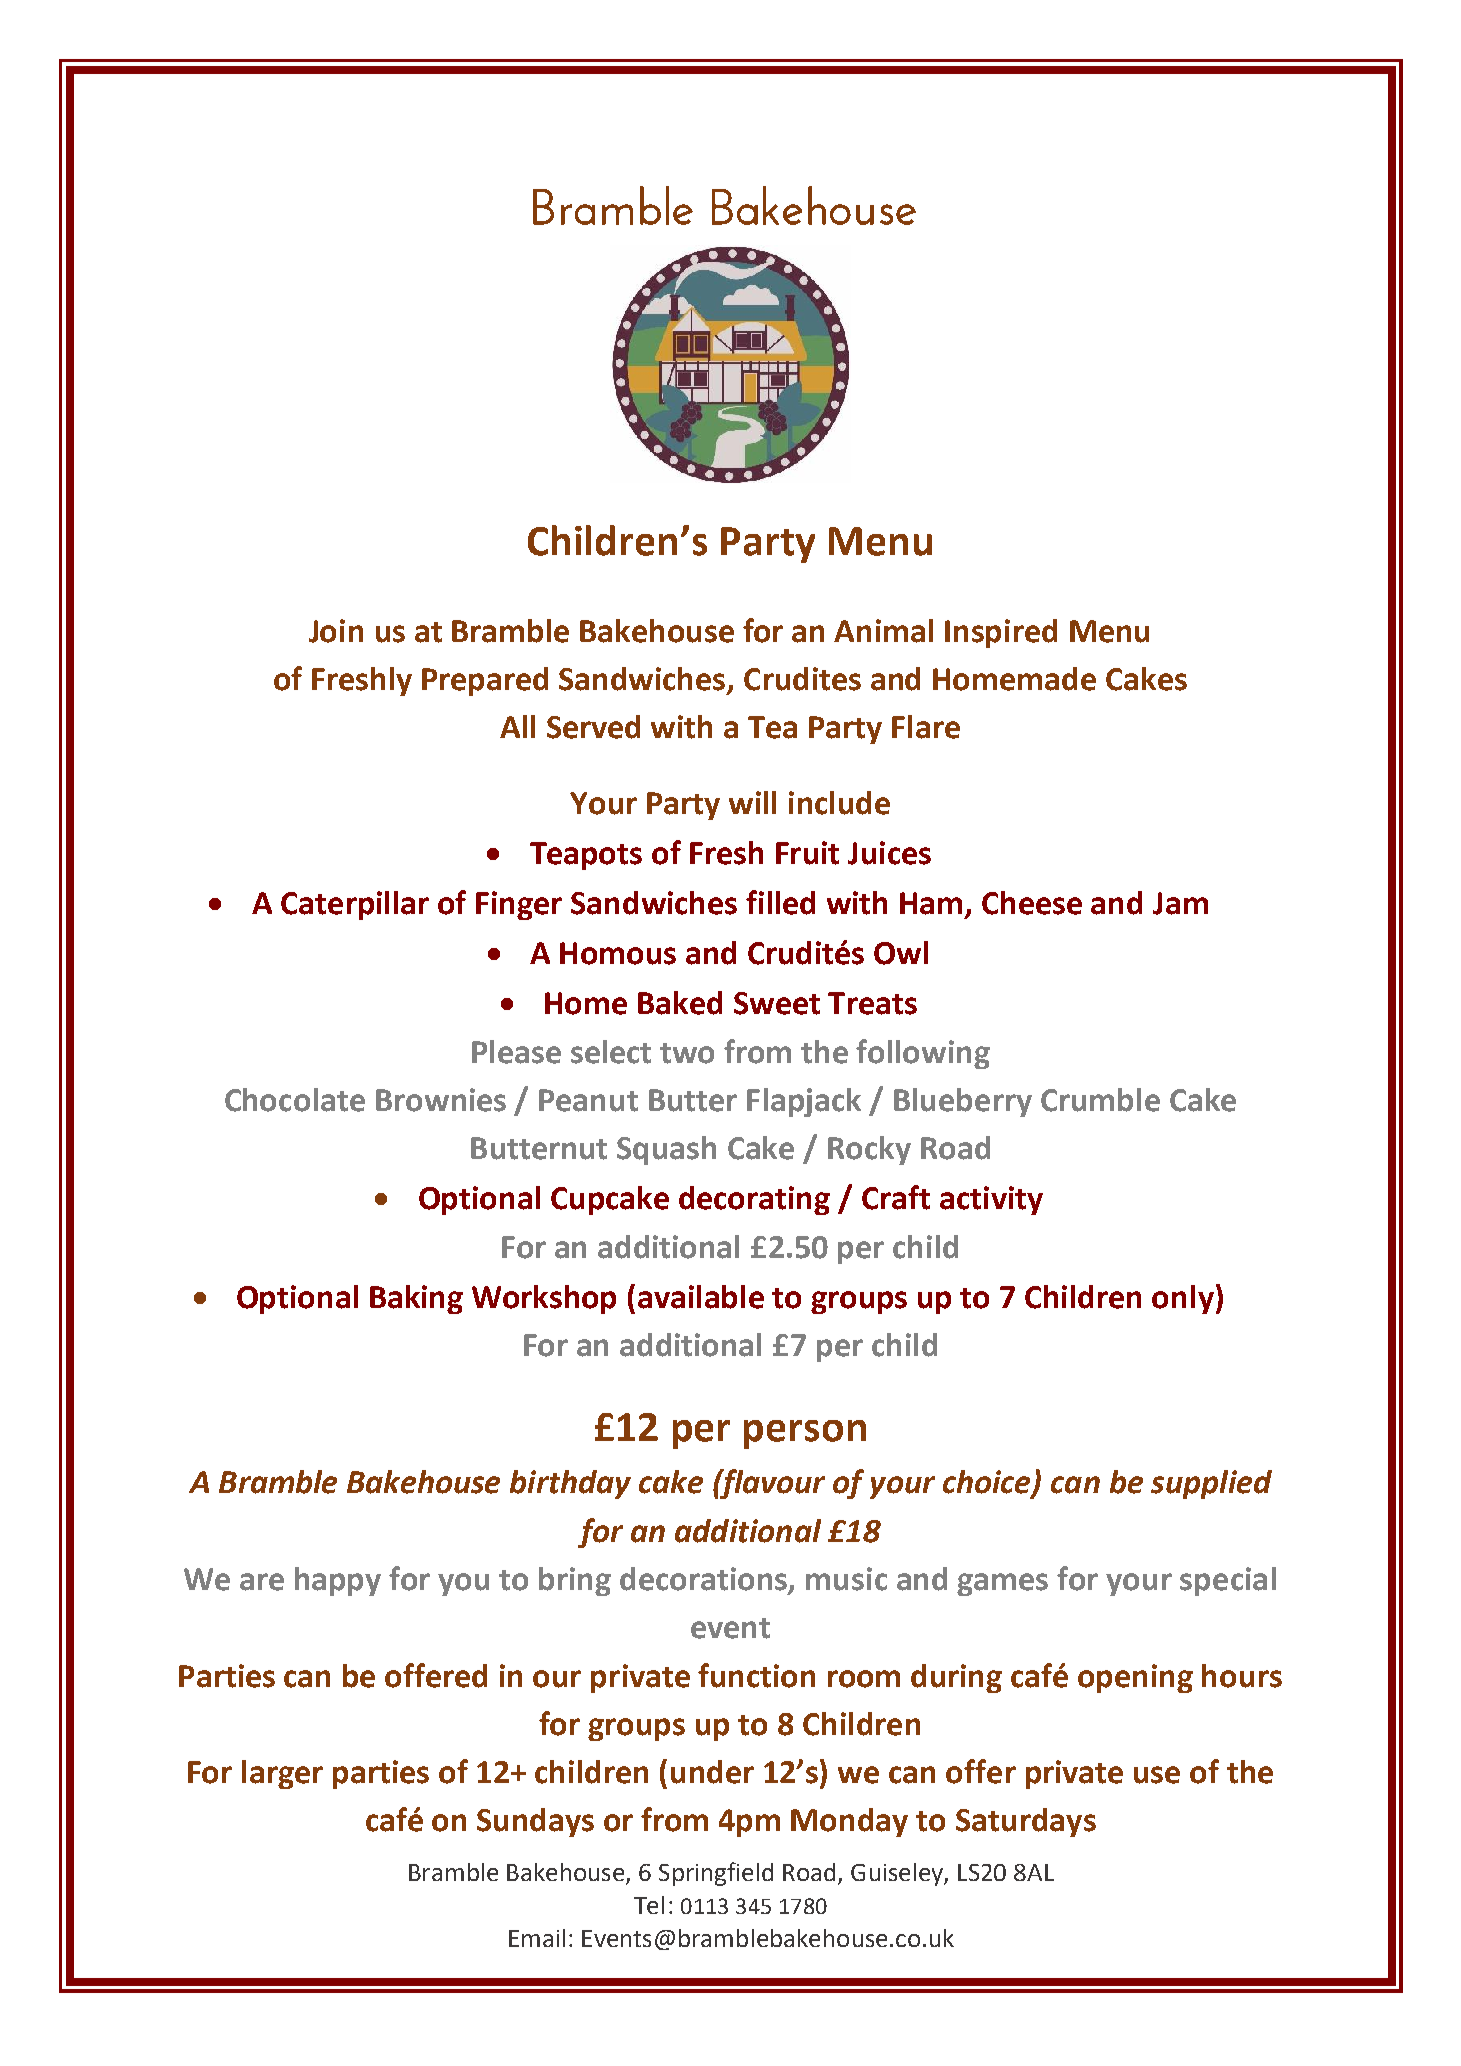 This screenshot has height=2066, width=1461. Describe the element at coordinates (1183, 1299) in the screenshot. I see `only` at that location.
